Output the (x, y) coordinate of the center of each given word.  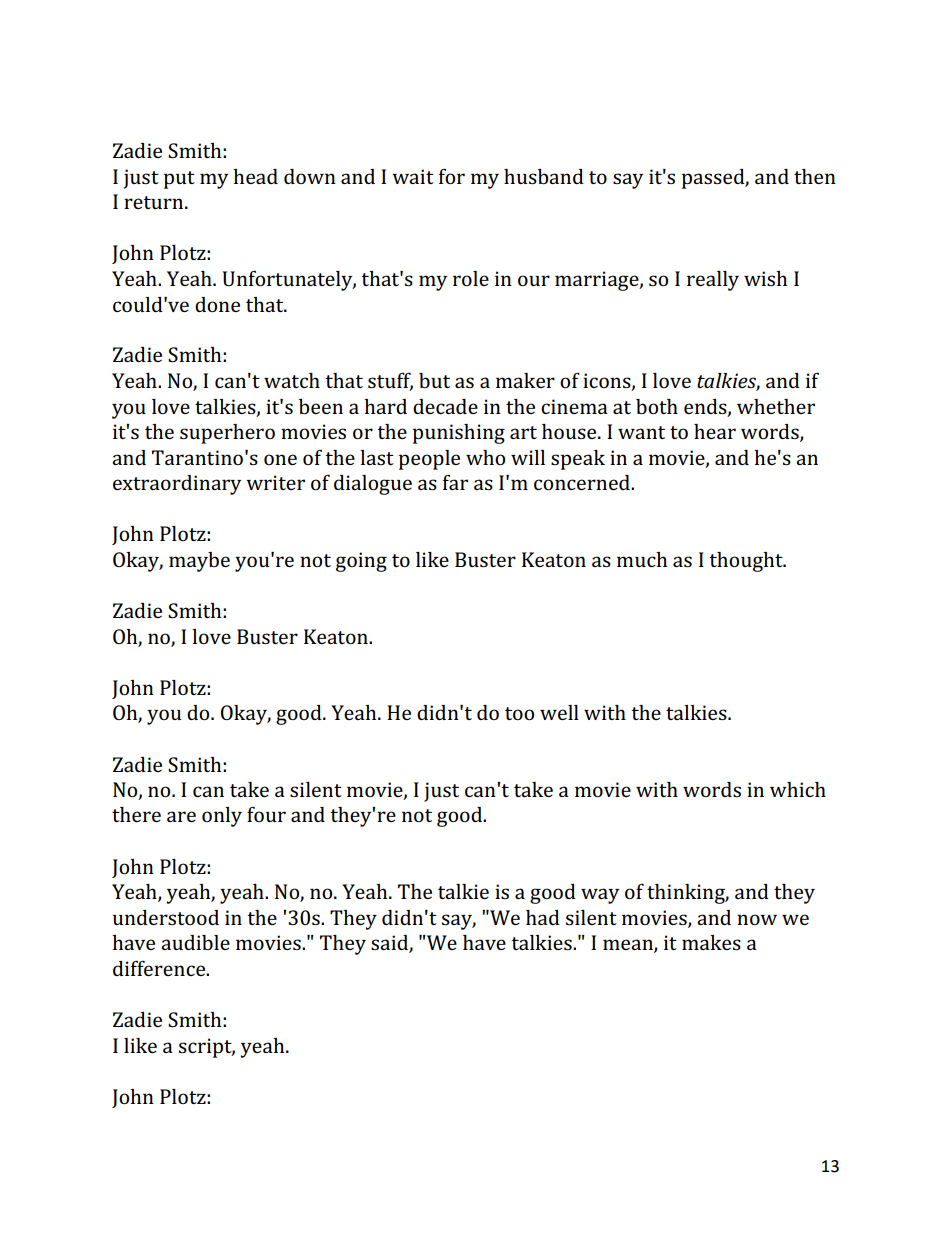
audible (195, 942)
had (543, 917)
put (179, 180)
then (815, 176)
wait (413, 176)
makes (711, 942)
